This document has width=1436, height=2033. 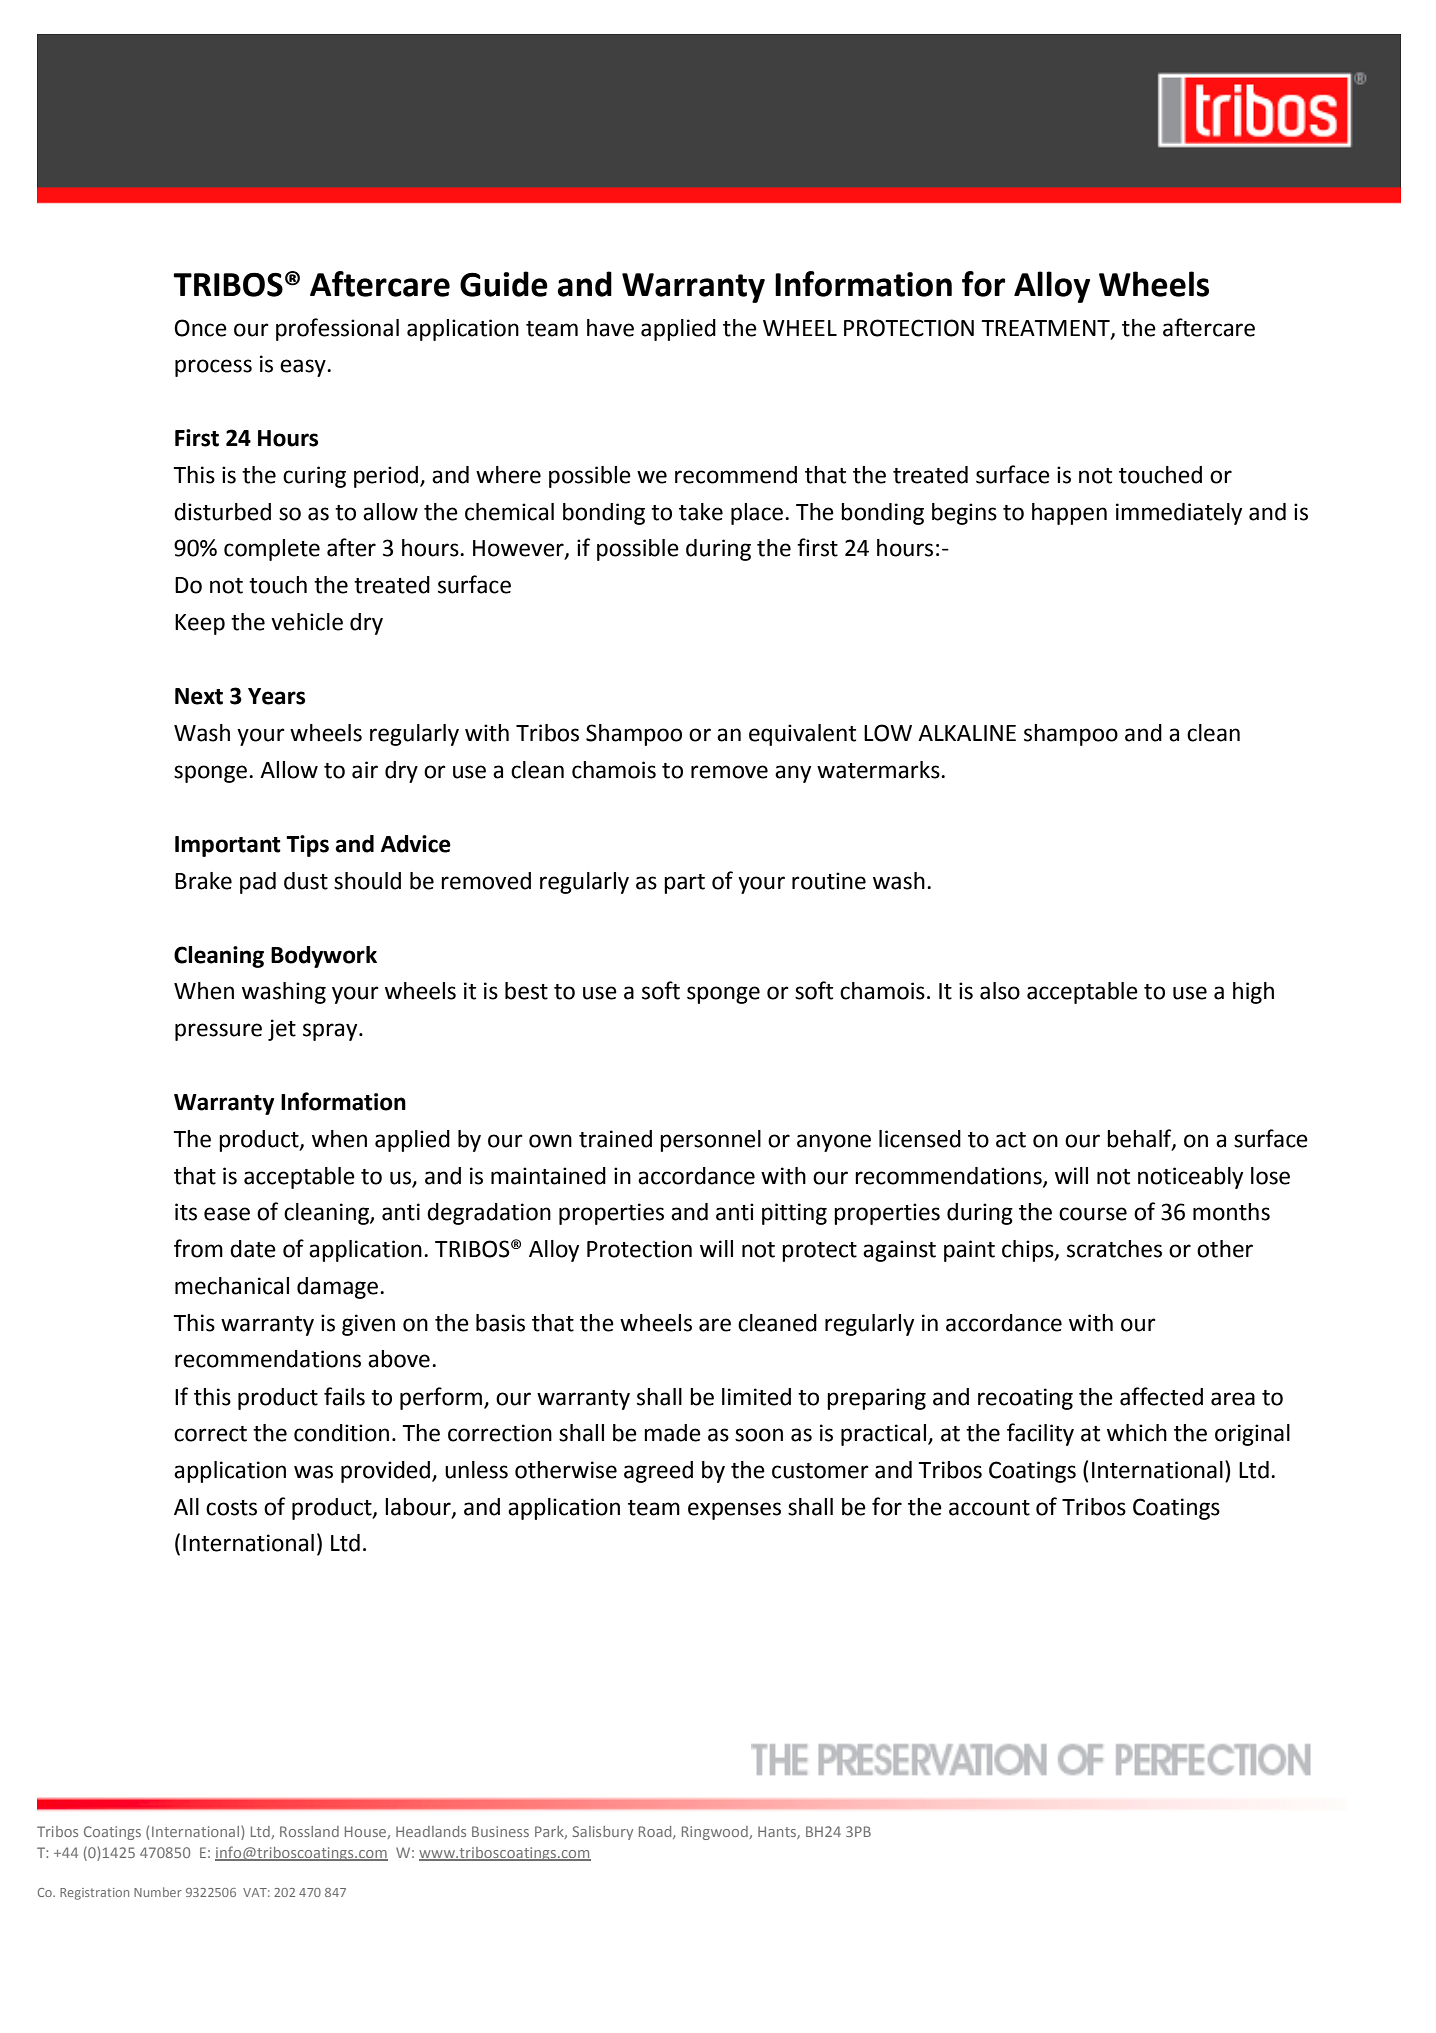 What do you see at coordinates (710, 1141) in the document?
I see `personnel` at bounding box center [710, 1141].
